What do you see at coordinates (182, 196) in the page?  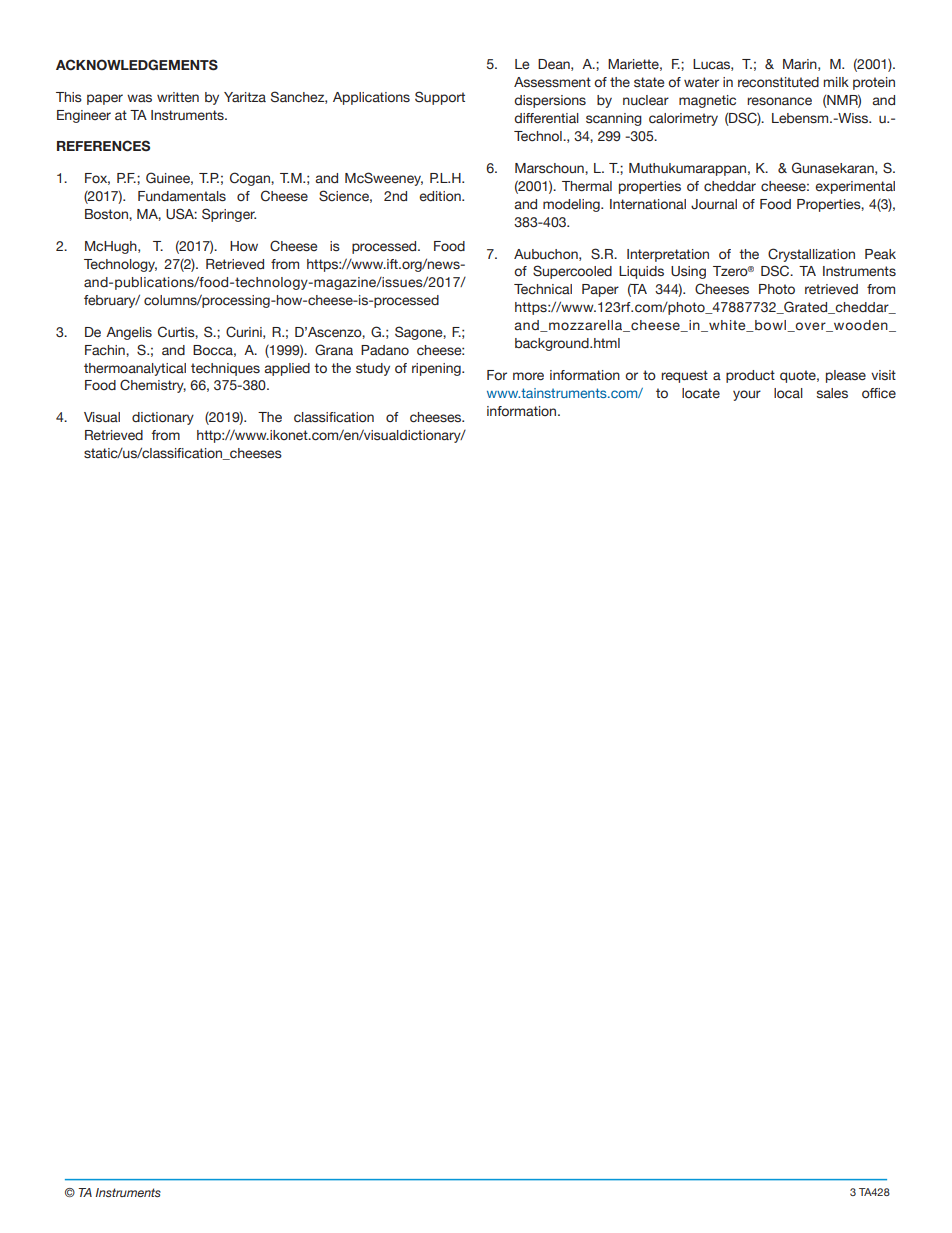 I see `Fundamentals` at bounding box center [182, 196].
